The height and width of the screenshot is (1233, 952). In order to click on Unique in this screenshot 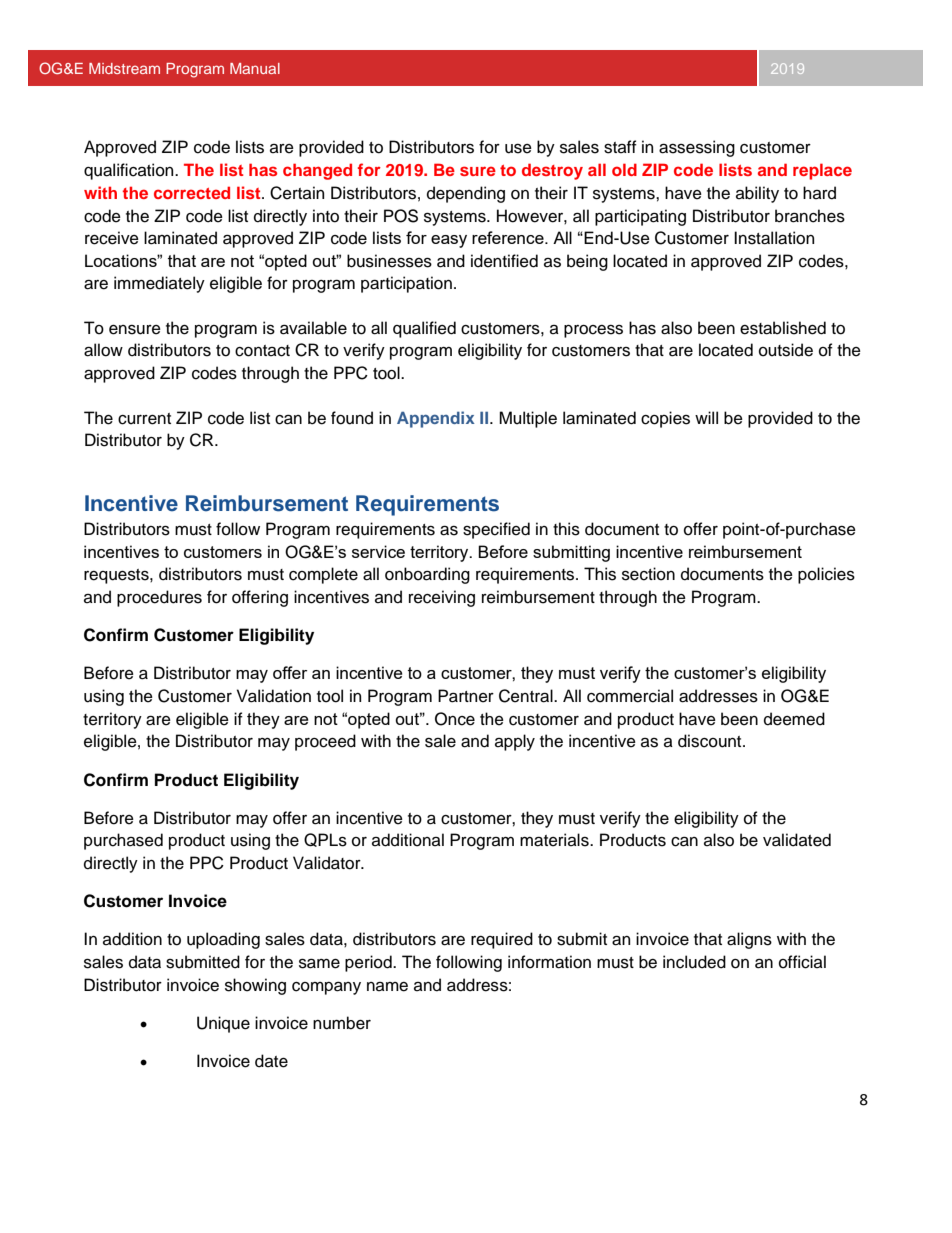, I will do `click(223, 1024)`.
